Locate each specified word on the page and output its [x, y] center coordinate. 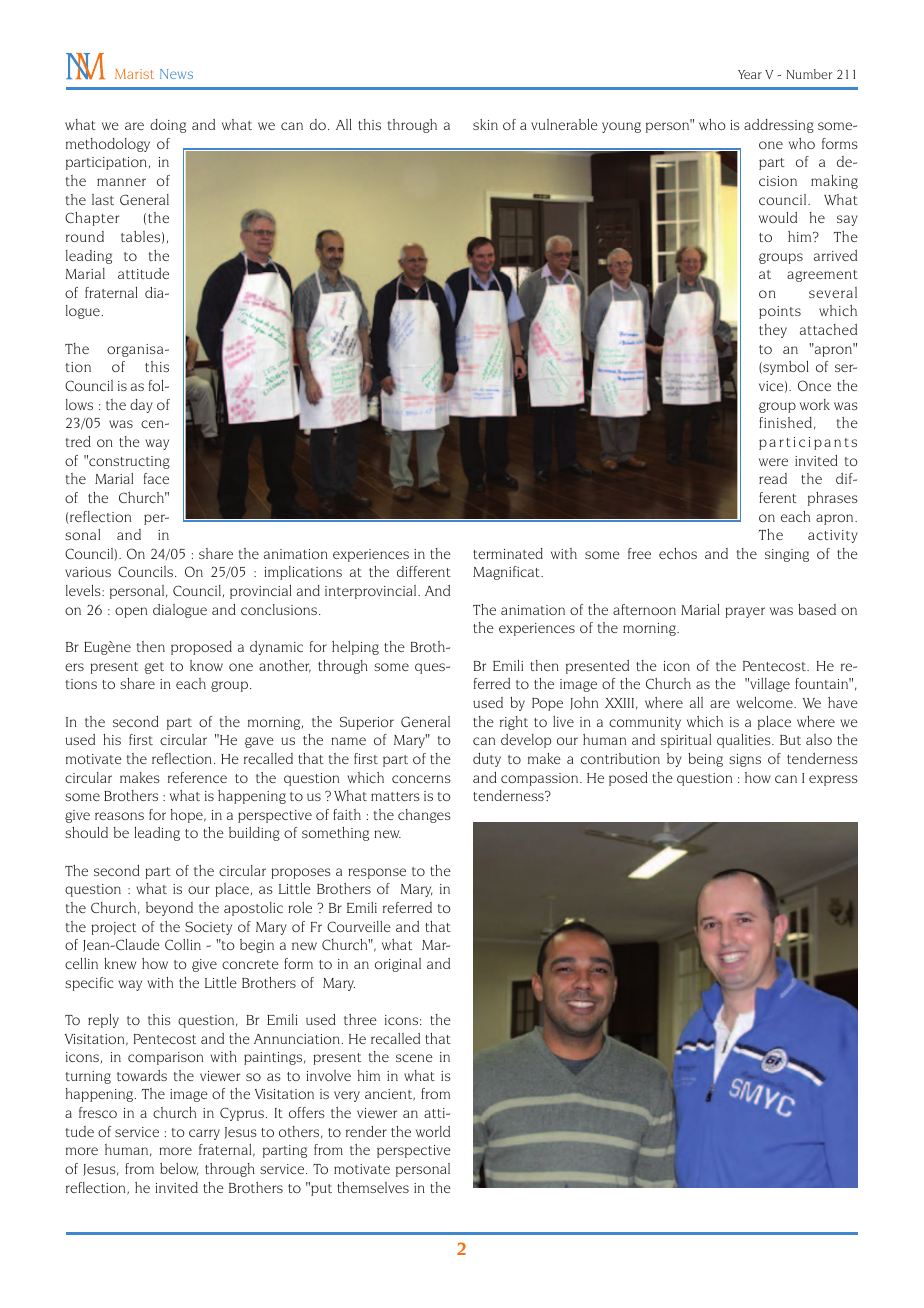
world [433, 1131]
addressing [779, 126]
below [179, 1169]
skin [485, 124]
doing [168, 126]
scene [414, 1058]
